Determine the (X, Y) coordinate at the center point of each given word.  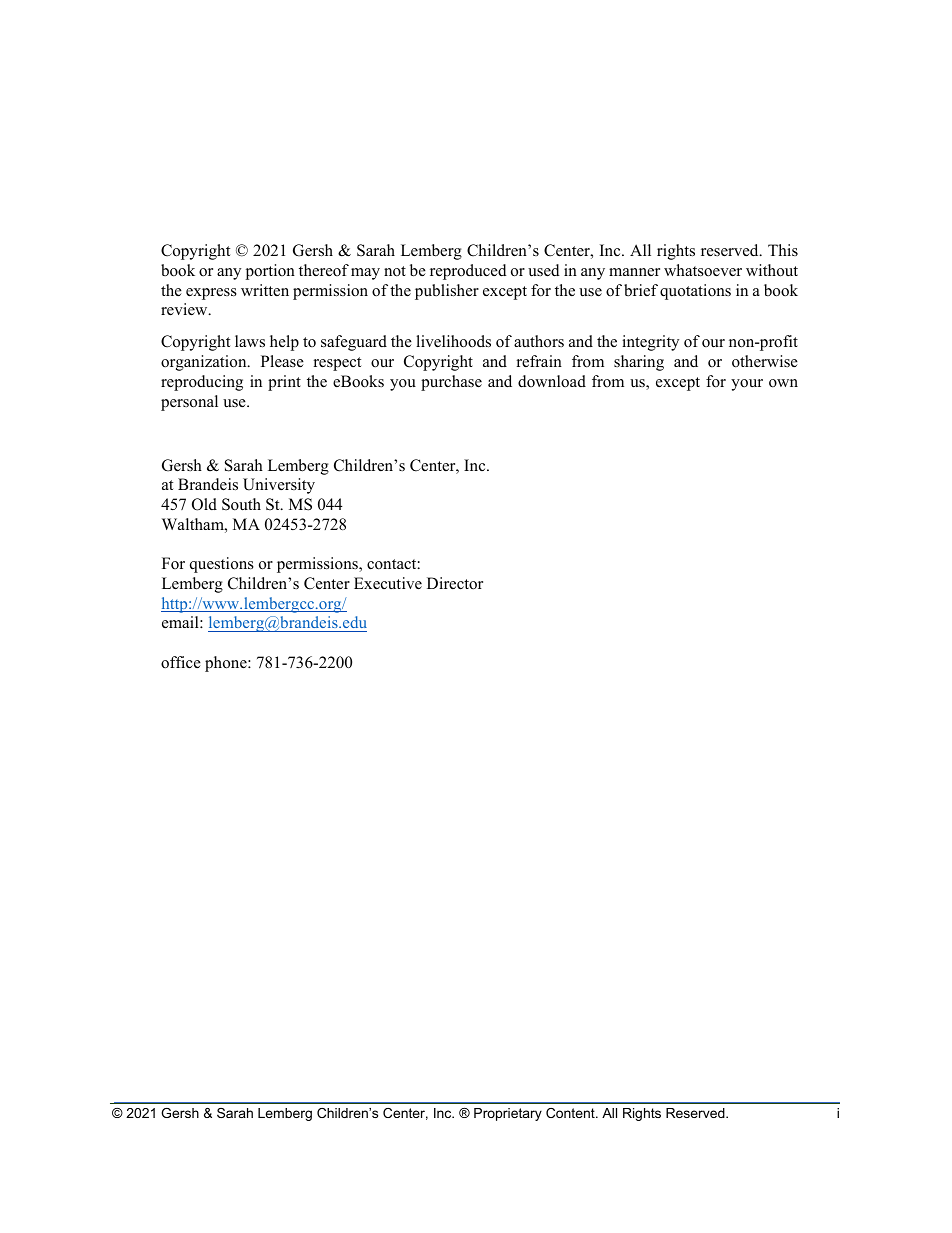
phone (227, 664)
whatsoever (703, 270)
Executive (388, 583)
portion (270, 272)
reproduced (468, 272)
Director (455, 583)
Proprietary (508, 1114)
